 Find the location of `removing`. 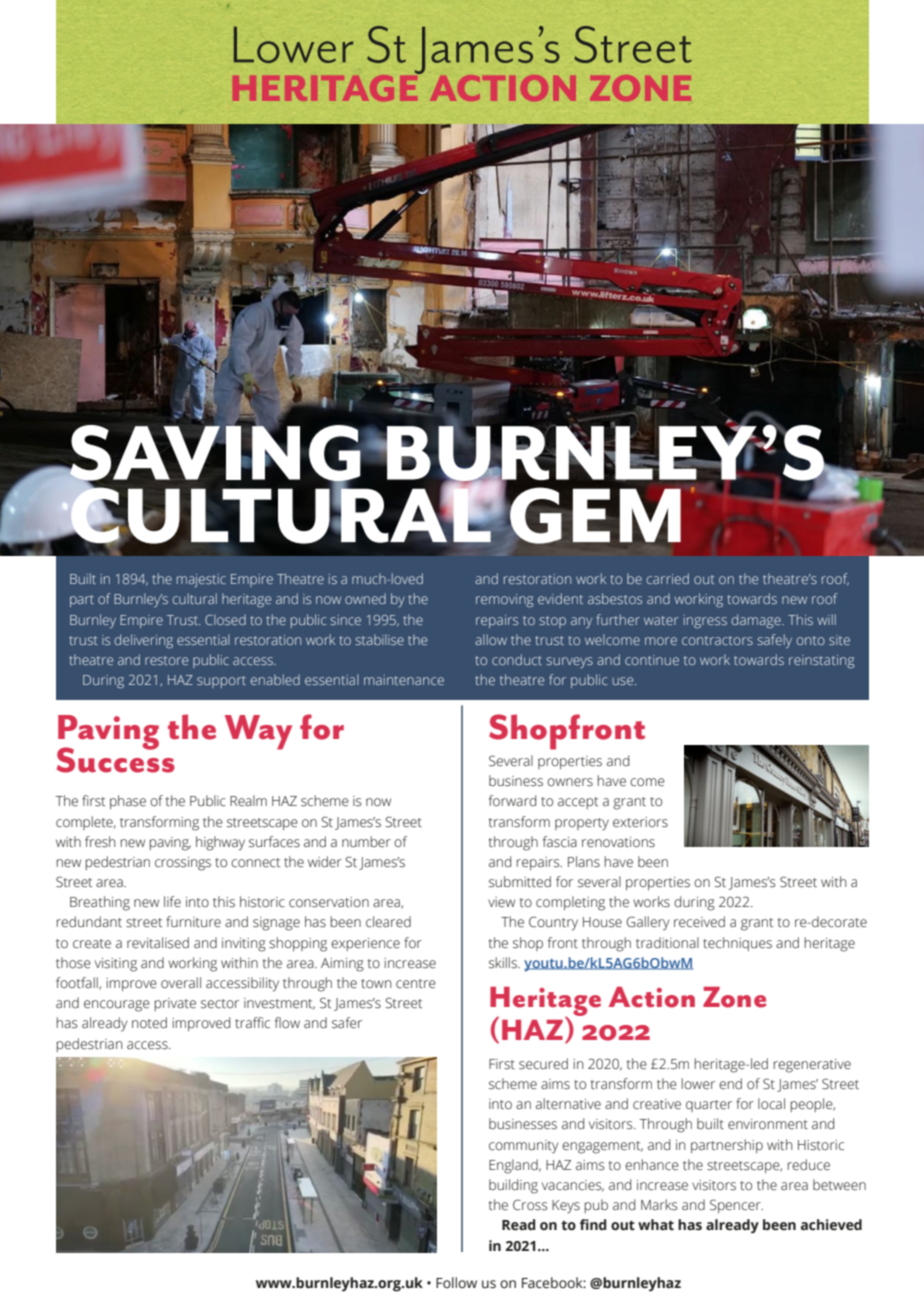

removing is located at coordinates (504, 601).
